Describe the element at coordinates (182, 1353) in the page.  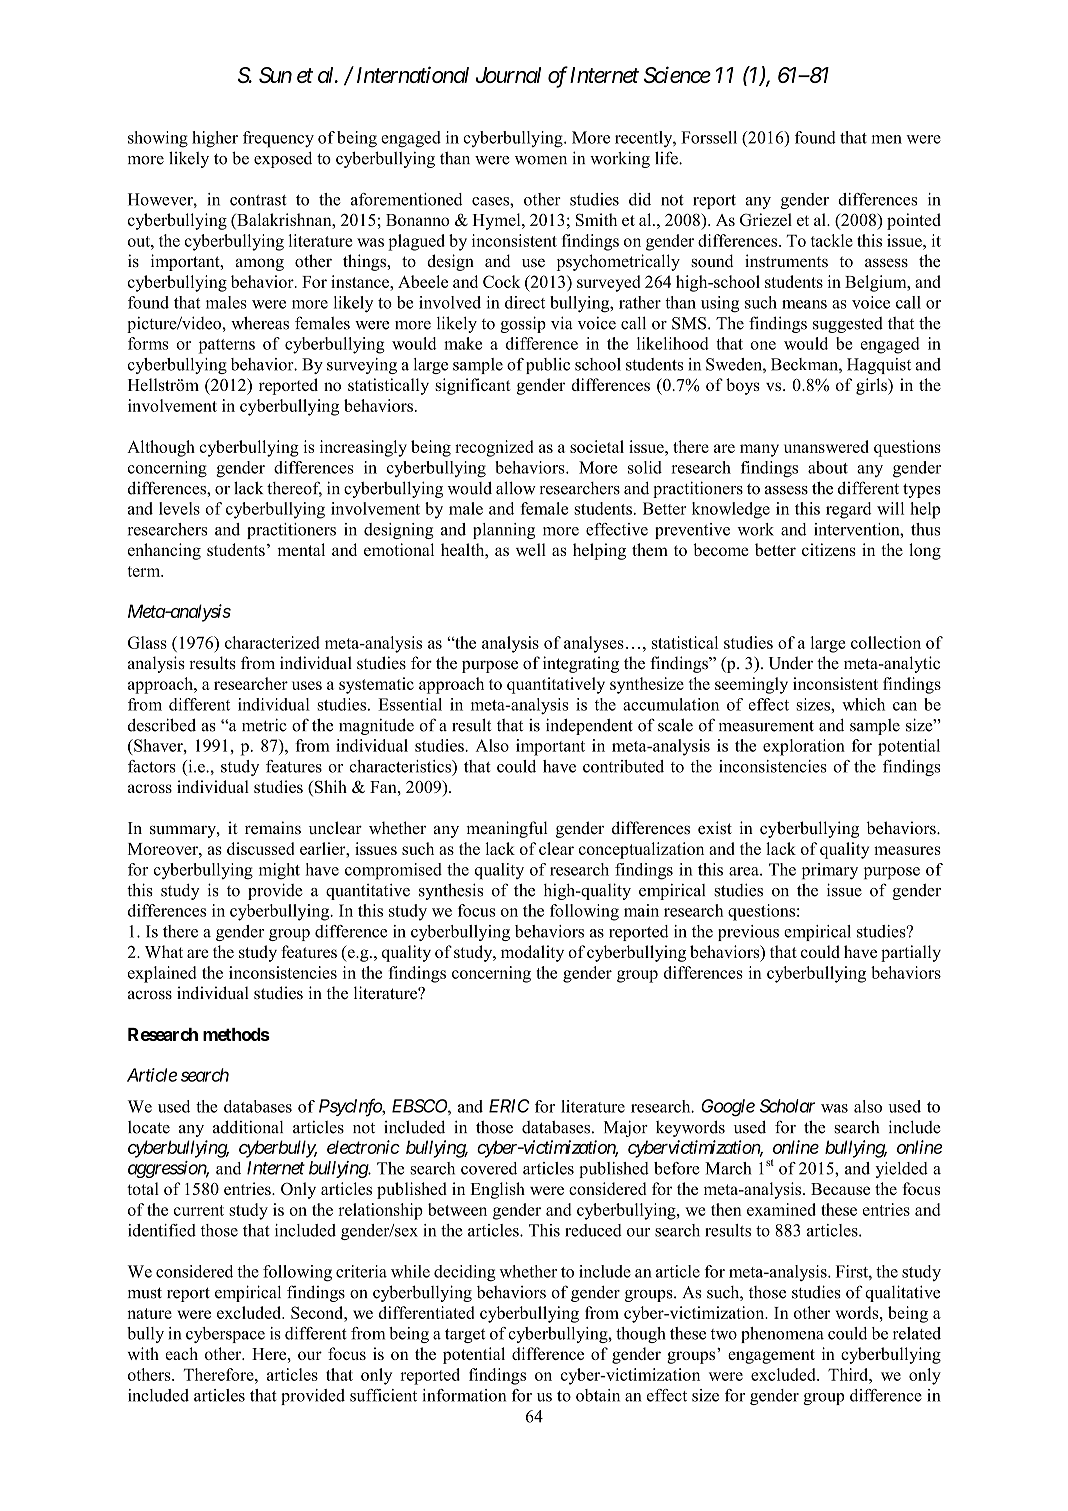
I see `each` at that location.
